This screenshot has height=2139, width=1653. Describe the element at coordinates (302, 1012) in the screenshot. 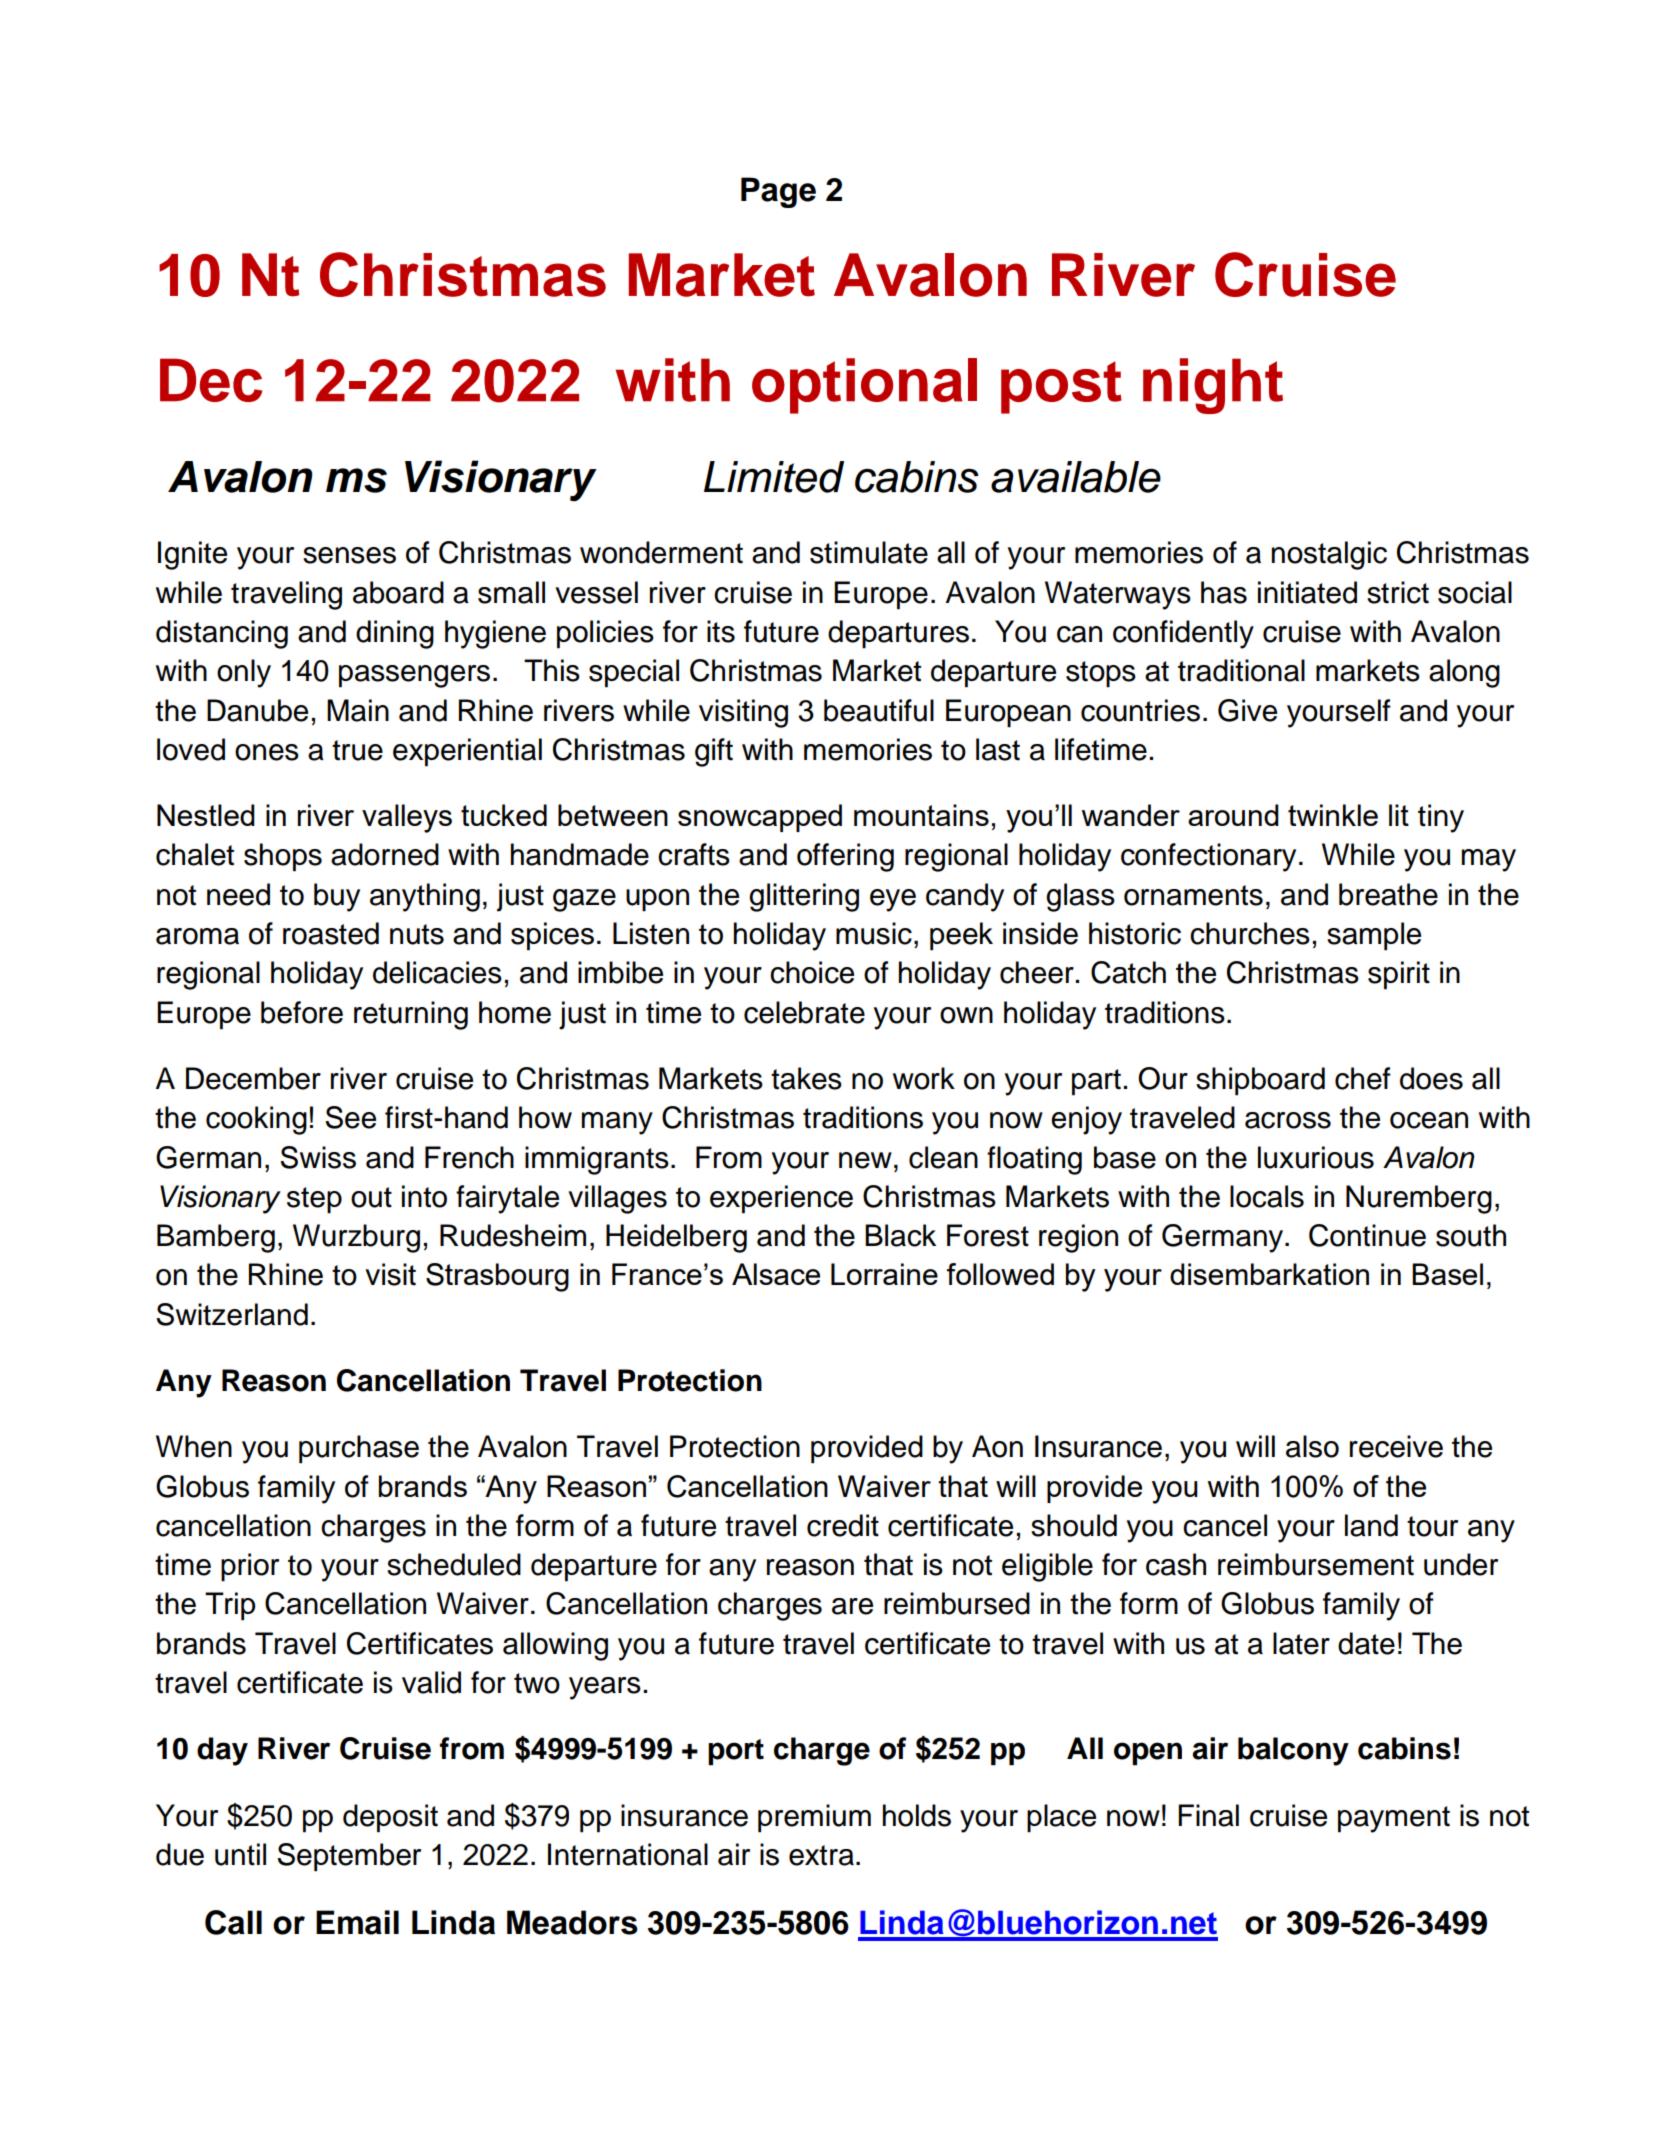

I see `before` at that location.
